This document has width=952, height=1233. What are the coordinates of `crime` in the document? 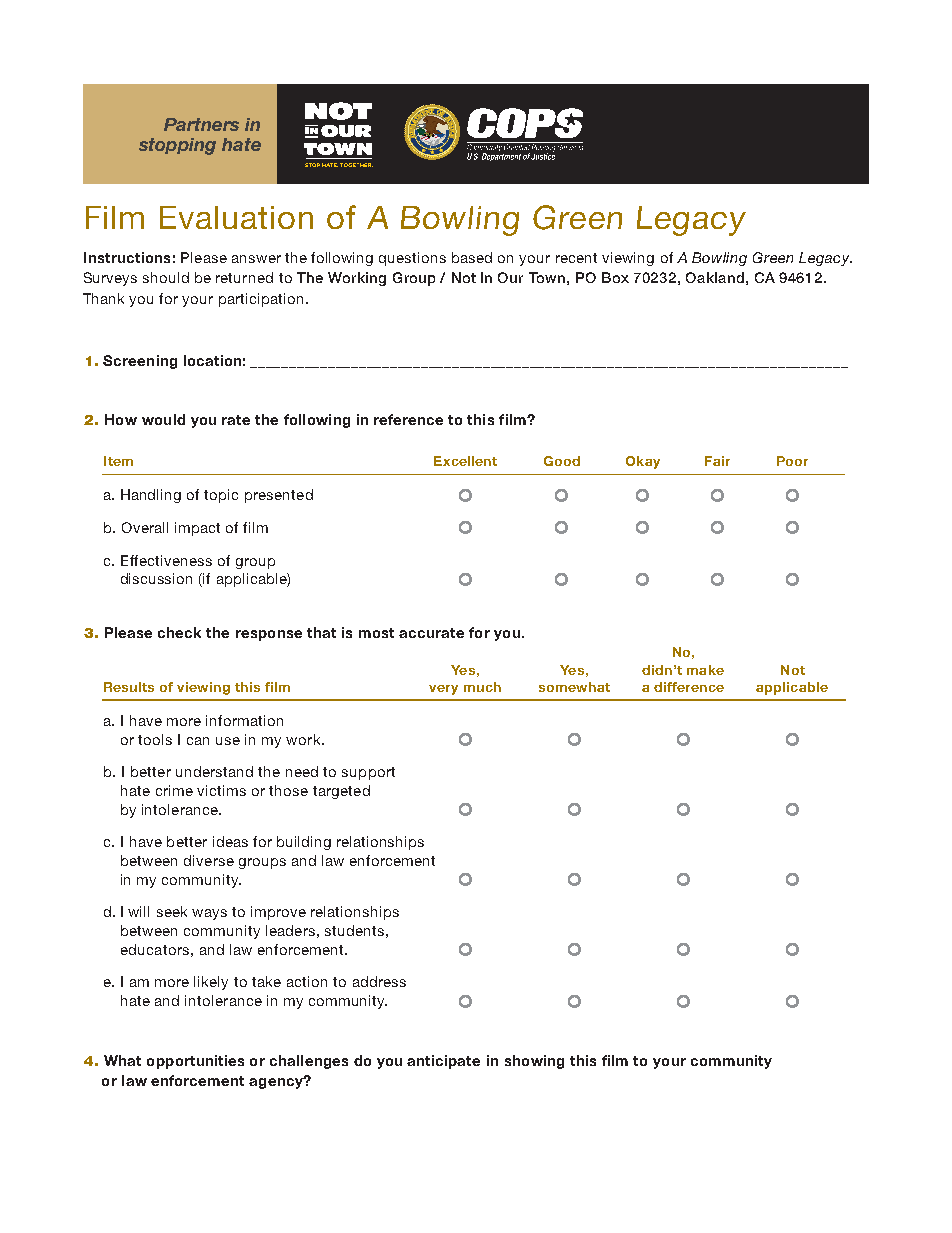 It's located at (174, 790).
